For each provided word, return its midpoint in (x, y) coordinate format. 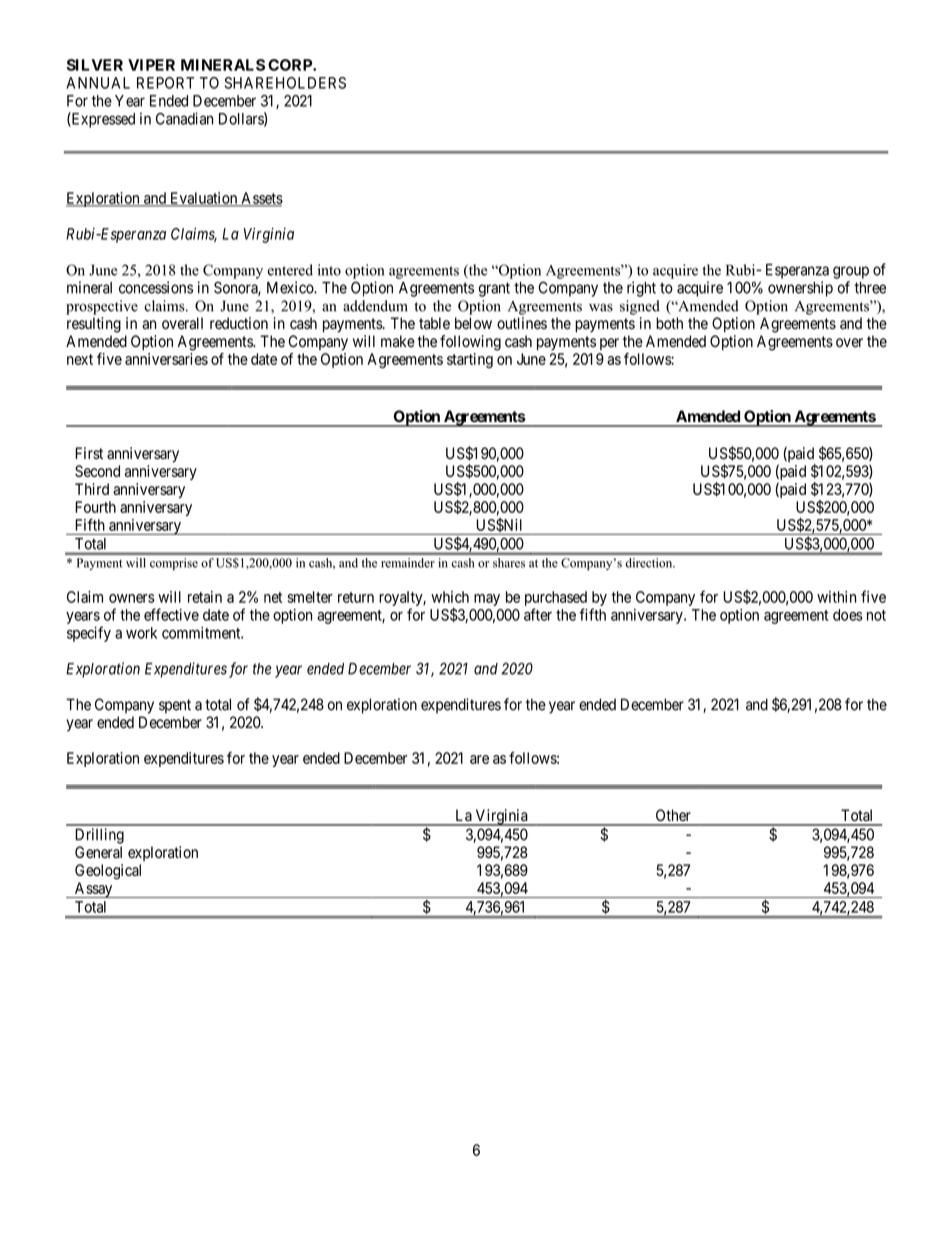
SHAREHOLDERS (285, 83)
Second (97, 471)
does (848, 615)
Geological (108, 872)
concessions (156, 287)
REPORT (165, 83)
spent (175, 706)
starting (470, 360)
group (851, 272)
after (538, 614)
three (870, 288)
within (836, 597)
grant (494, 289)
